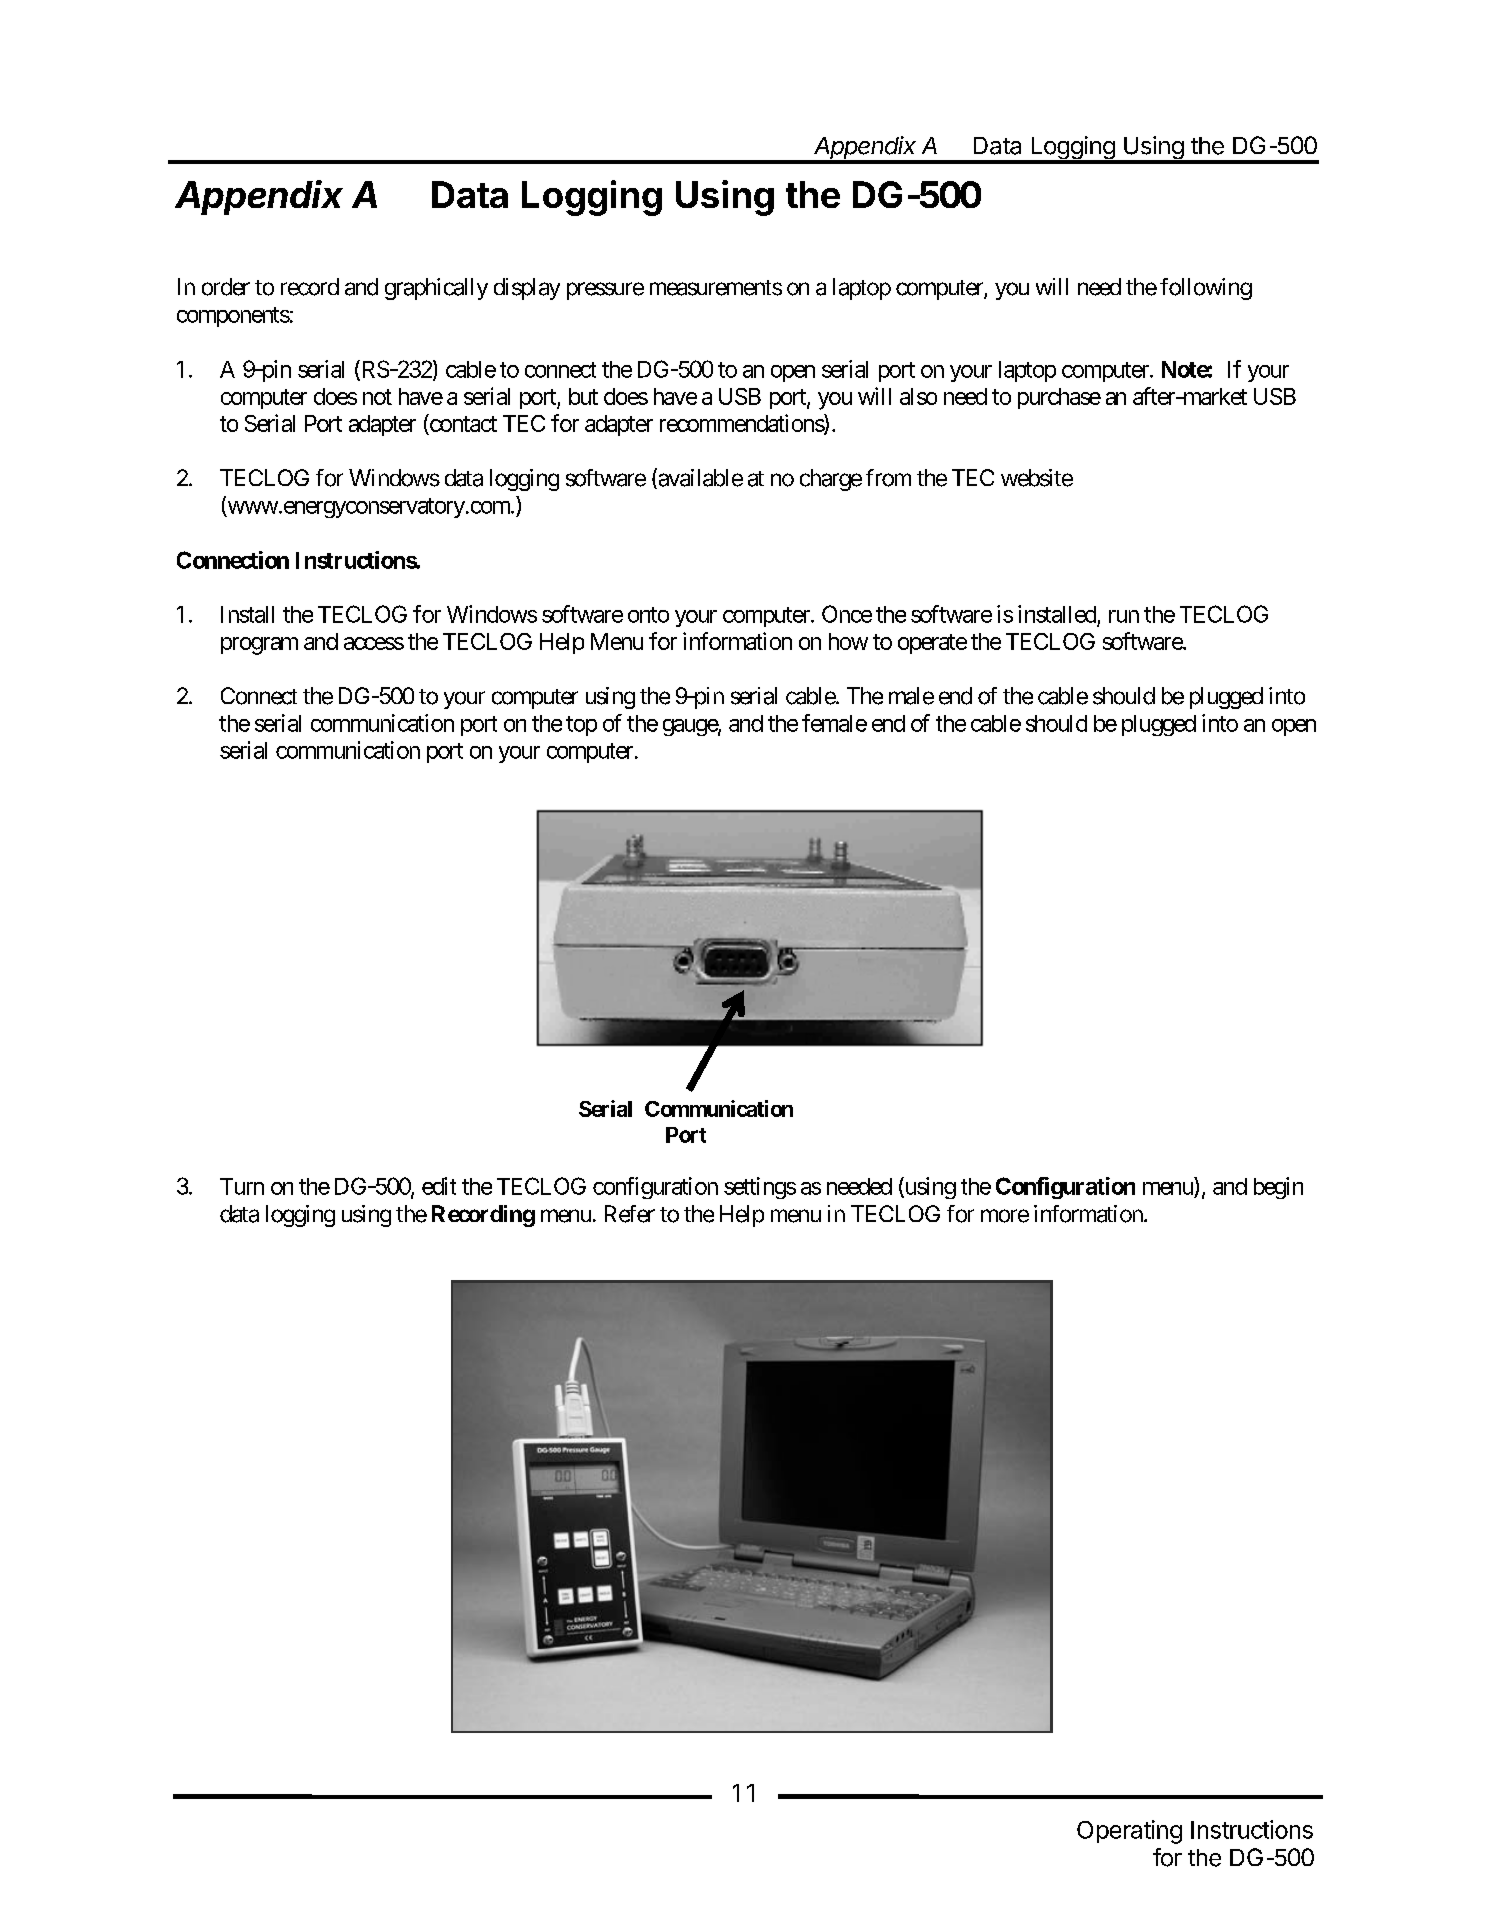 This document has height=1931, width=1492. What do you see at coordinates (436, 289) in the document?
I see `graphically` at bounding box center [436, 289].
